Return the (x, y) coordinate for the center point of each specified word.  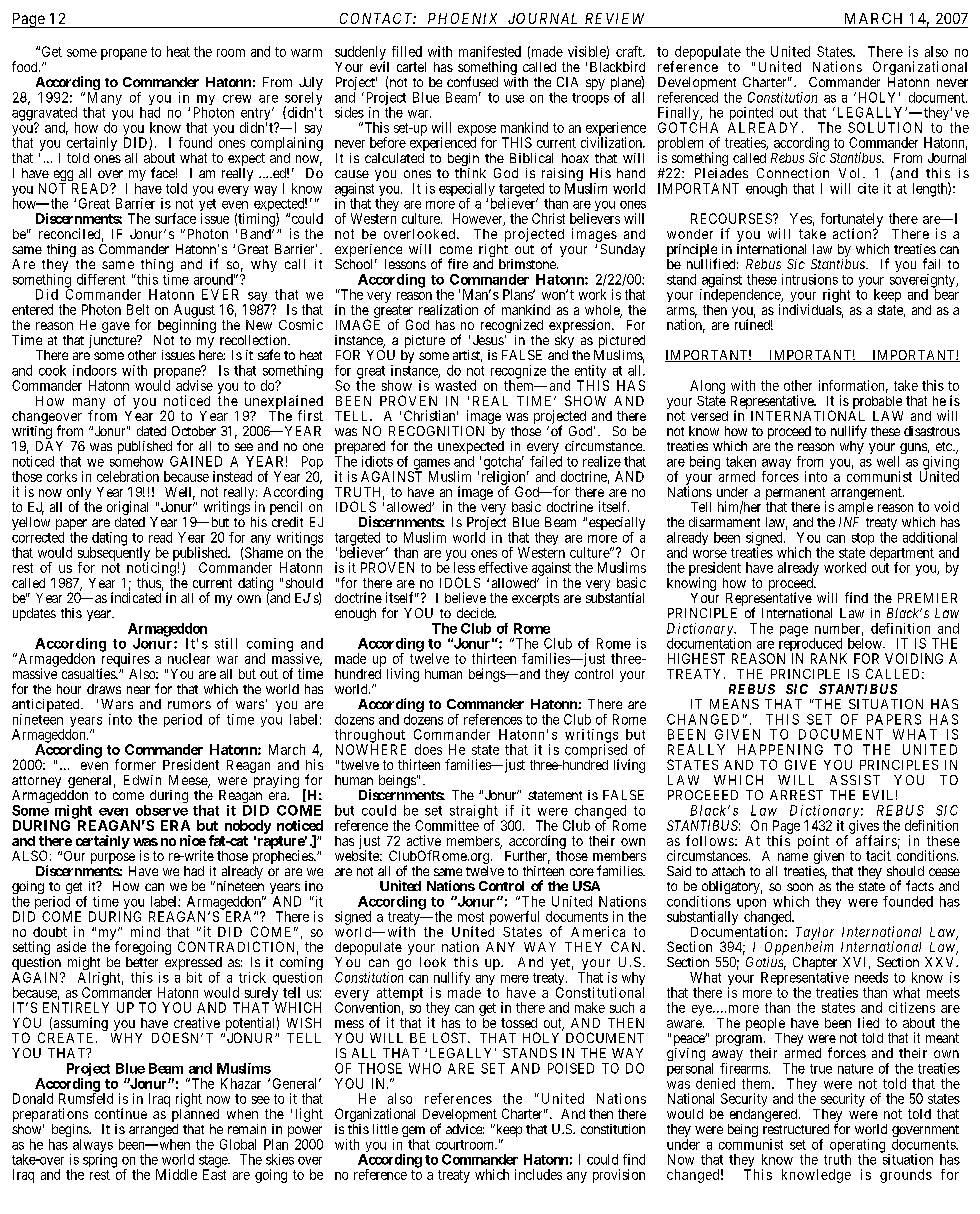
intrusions (810, 279)
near (138, 690)
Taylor (815, 934)
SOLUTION (885, 127)
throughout (370, 737)
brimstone (528, 264)
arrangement (867, 495)
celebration (128, 476)
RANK (829, 658)
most (471, 917)
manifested (490, 51)
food (26, 66)
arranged (153, 1132)
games (430, 465)
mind (145, 931)
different (101, 279)
